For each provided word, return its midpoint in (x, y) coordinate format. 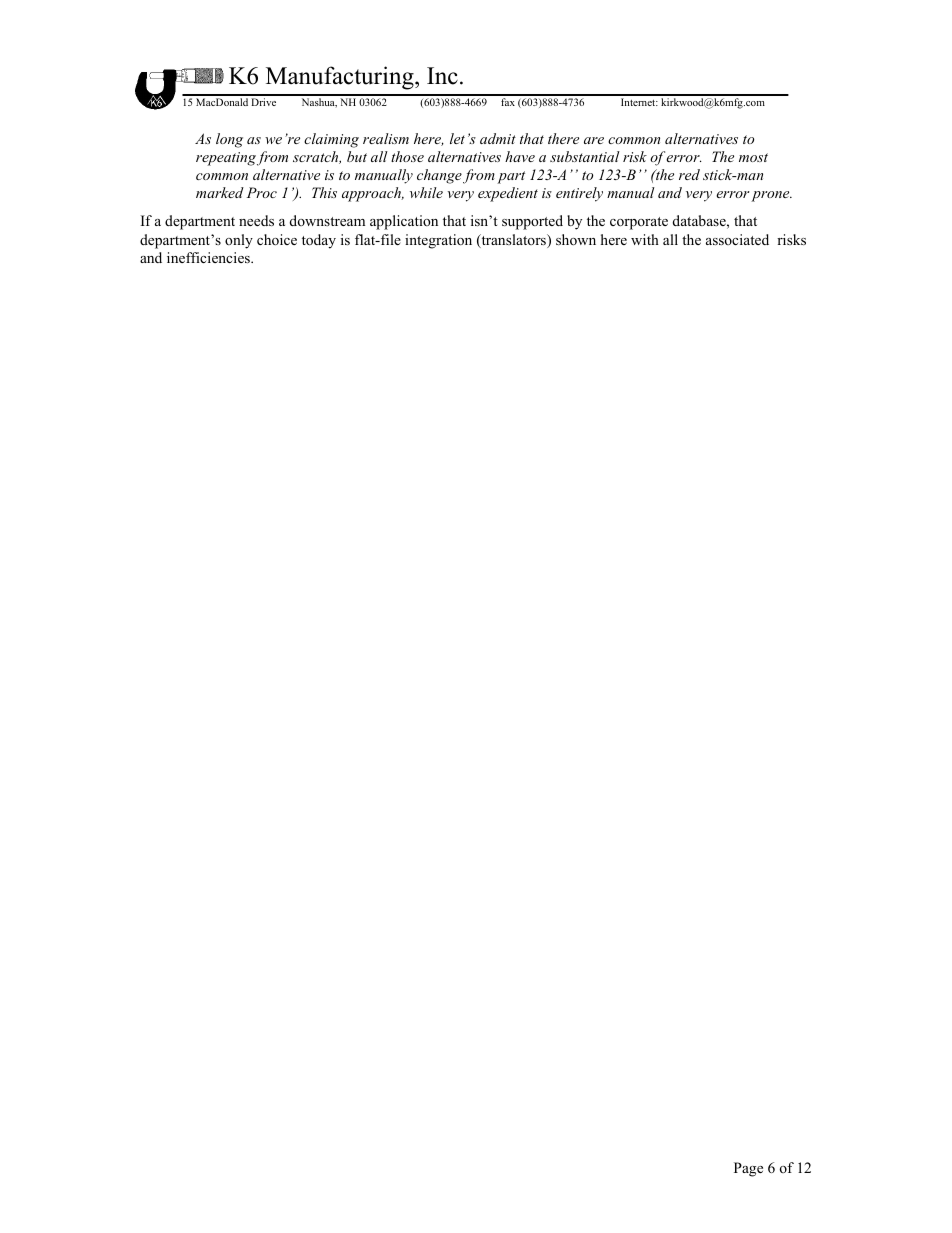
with (645, 239)
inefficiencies (209, 257)
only (239, 241)
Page (748, 1169)
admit (498, 138)
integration (438, 241)
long (229, 140)
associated (737, 239)
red (689, 174)
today (319, 241)
